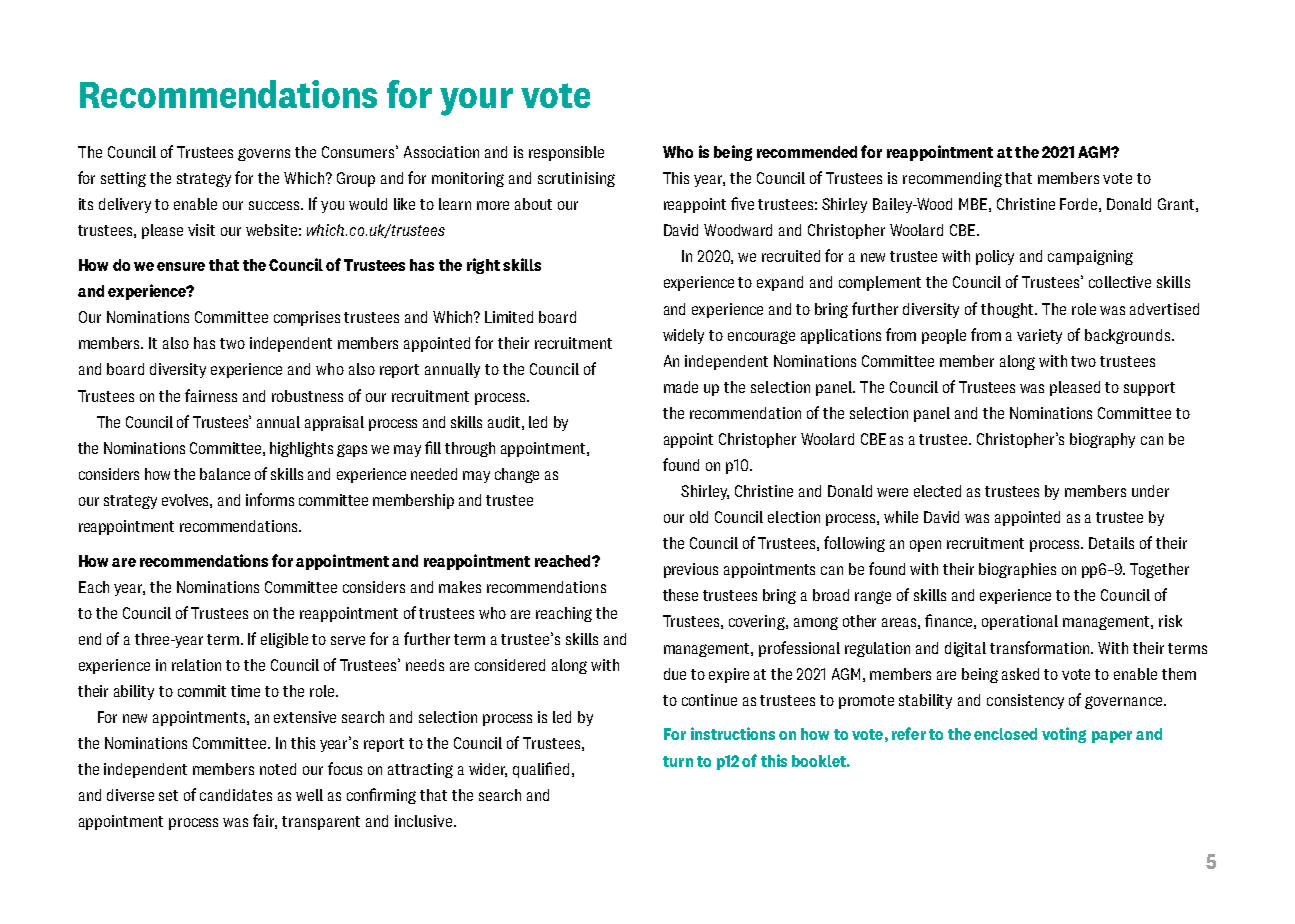 This document has width=1295, height=924. What do you see at coordinates (683, 336) in the document?
I see `widely` at bounding box center [683, 336].
